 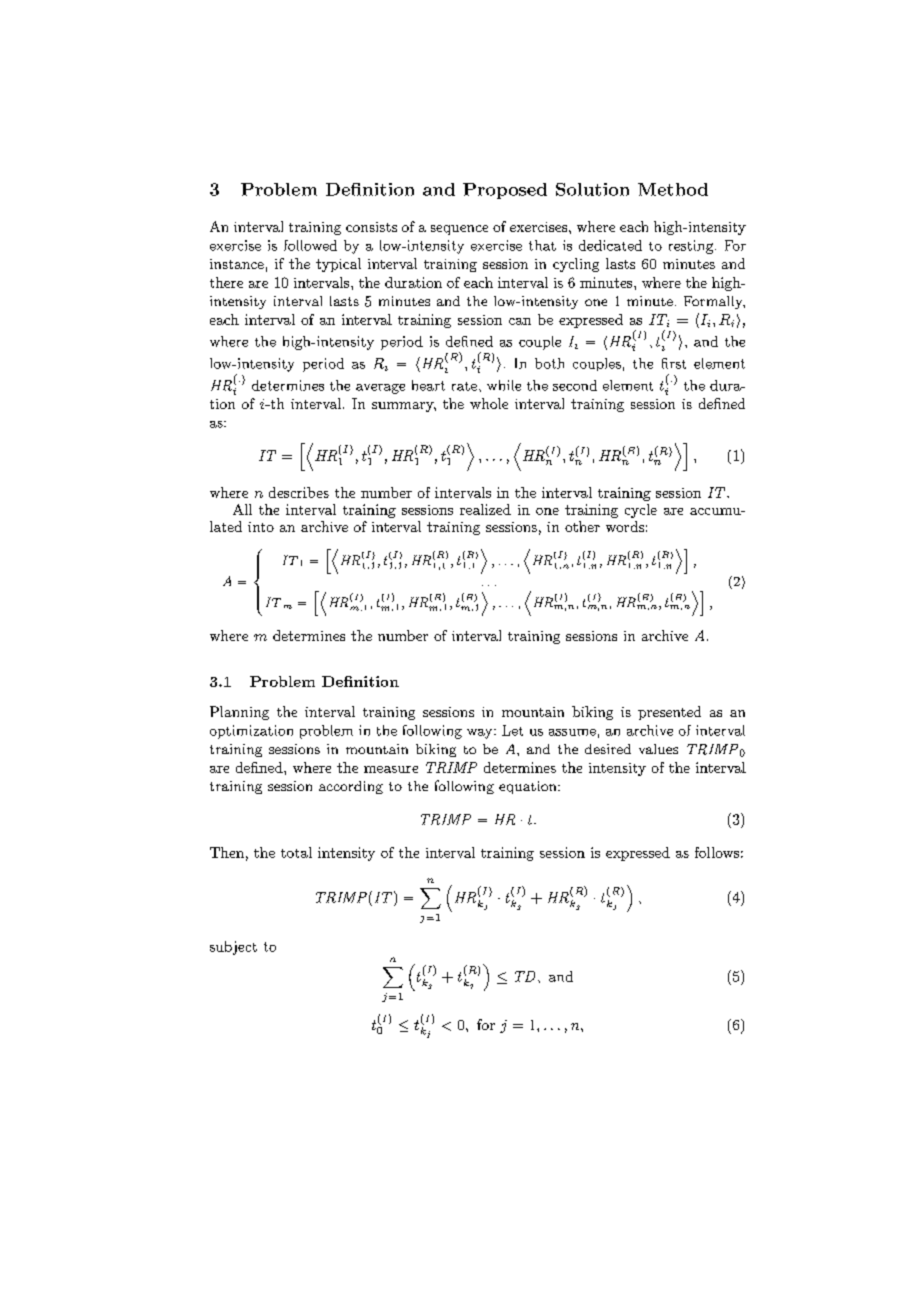 What do you see at coordinates (459, 230) in the image?
I see `sequence` at bounding box center [459, 230].
